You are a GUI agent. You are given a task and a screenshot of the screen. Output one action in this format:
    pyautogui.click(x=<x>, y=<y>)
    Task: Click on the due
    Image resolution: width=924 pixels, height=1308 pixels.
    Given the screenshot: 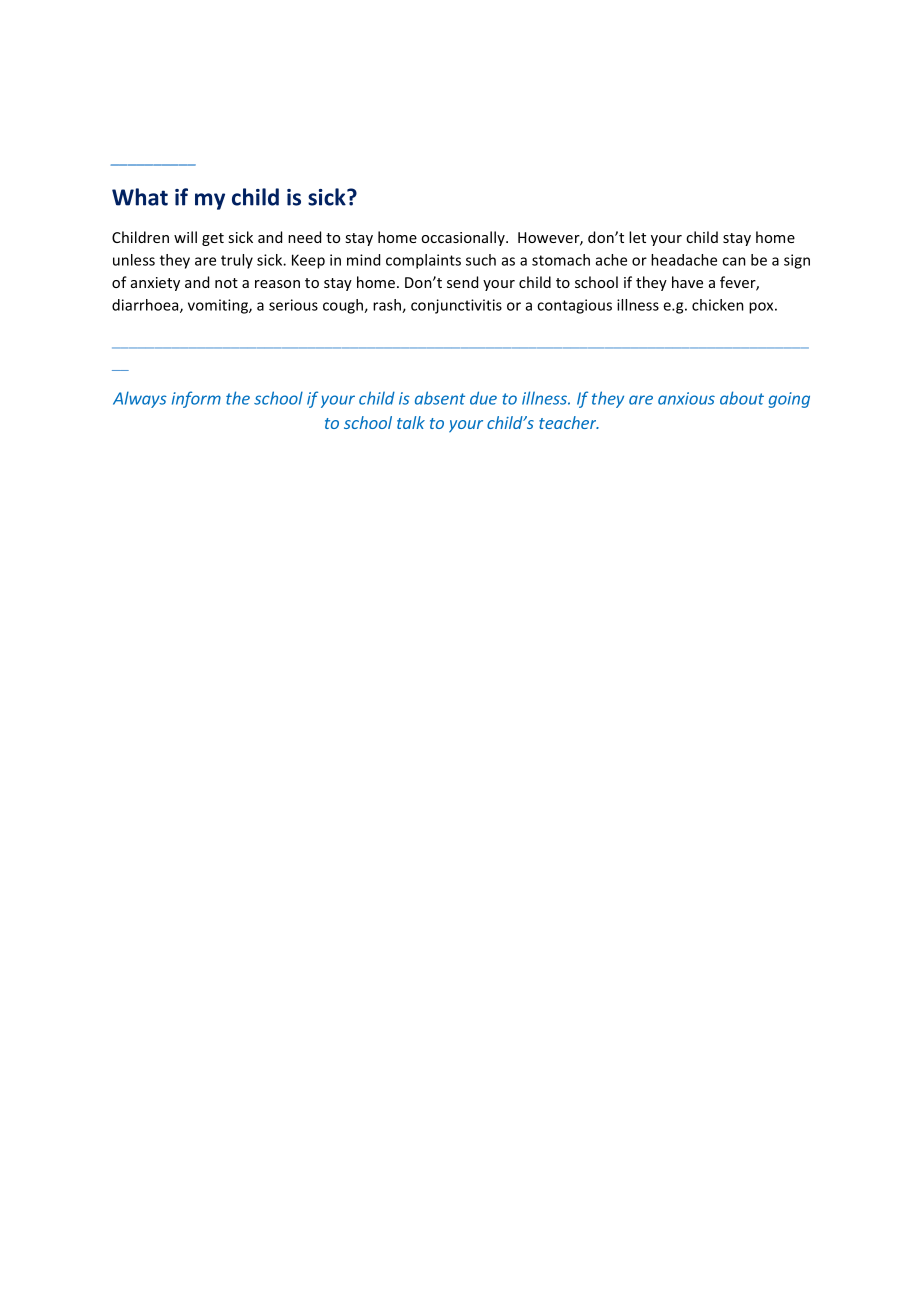 What is the action you would take?
    pyautogui.click(x=483, y=398)
